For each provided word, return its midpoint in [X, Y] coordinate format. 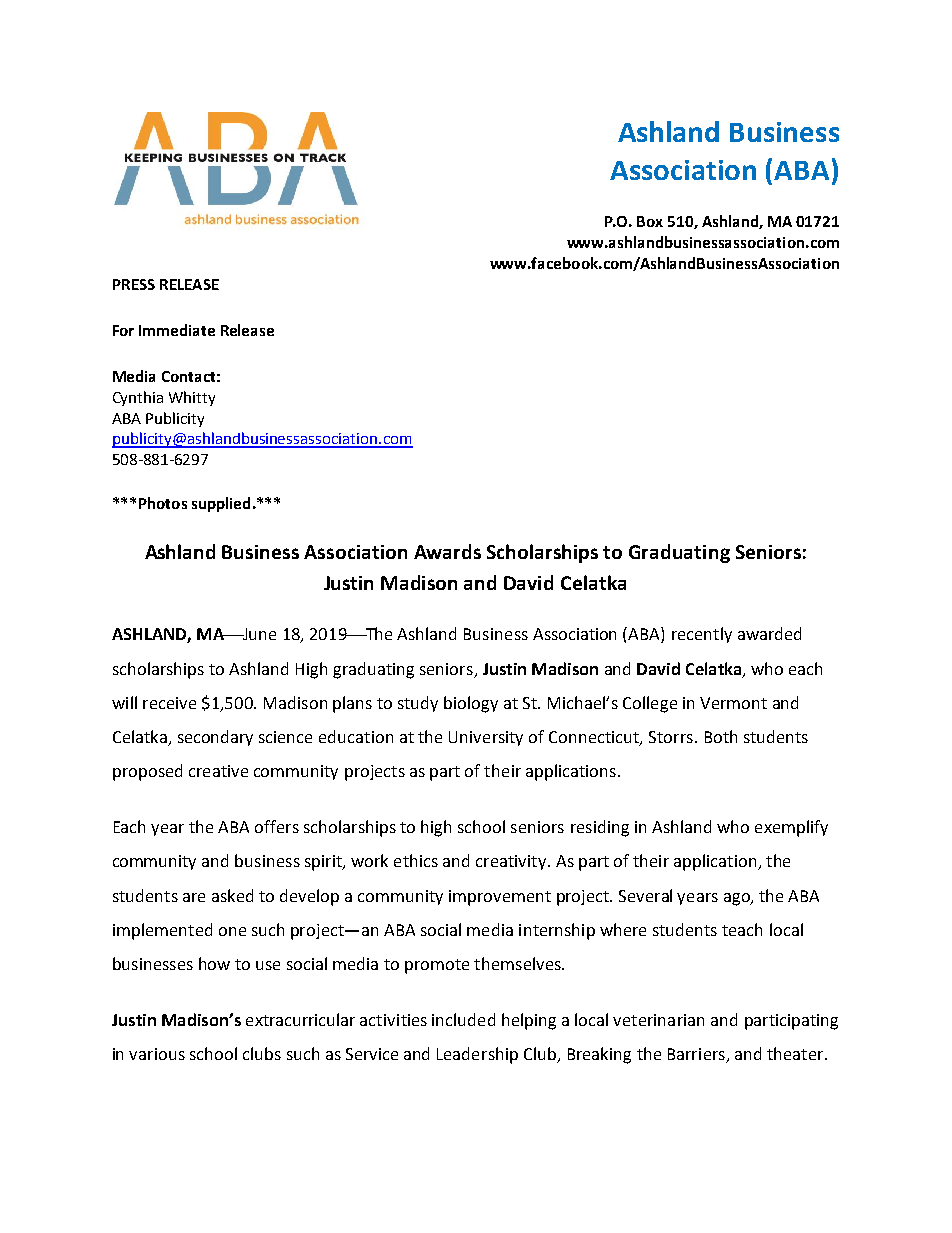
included [463, 1019]
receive [169, 703]
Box [650, 221]
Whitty [192, 398]
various [157, 1054]
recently [702, 635]
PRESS [134, 284]
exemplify [791, 828]
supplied [221, 504]
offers [277, 826]
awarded [769, 633]
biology [471, 704]
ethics [416, 860]
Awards [447, 551]
